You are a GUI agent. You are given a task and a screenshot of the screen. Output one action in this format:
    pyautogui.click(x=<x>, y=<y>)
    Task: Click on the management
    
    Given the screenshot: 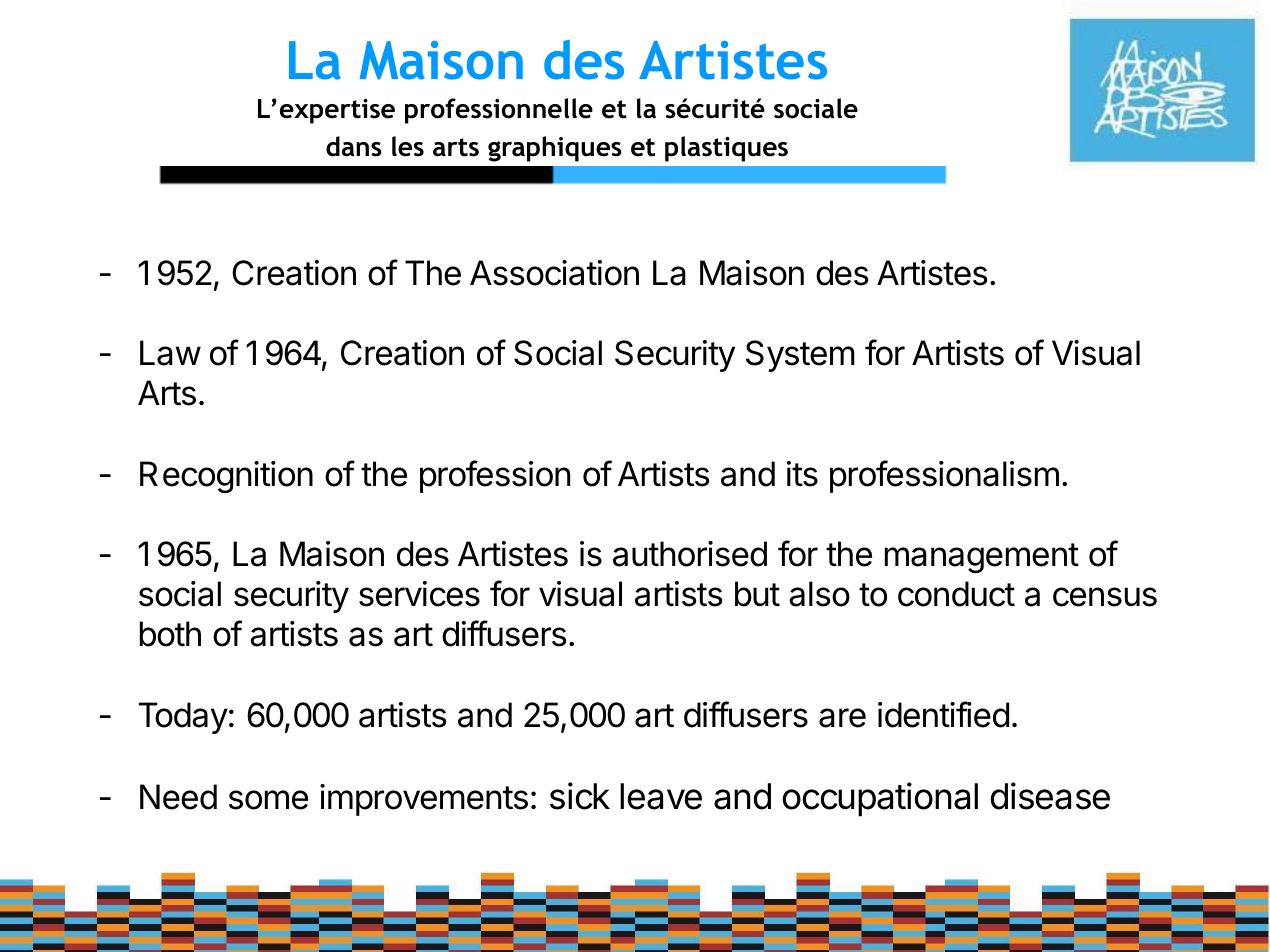 What is the action you would take?
    pyautogui.click(x=982, y=558)
